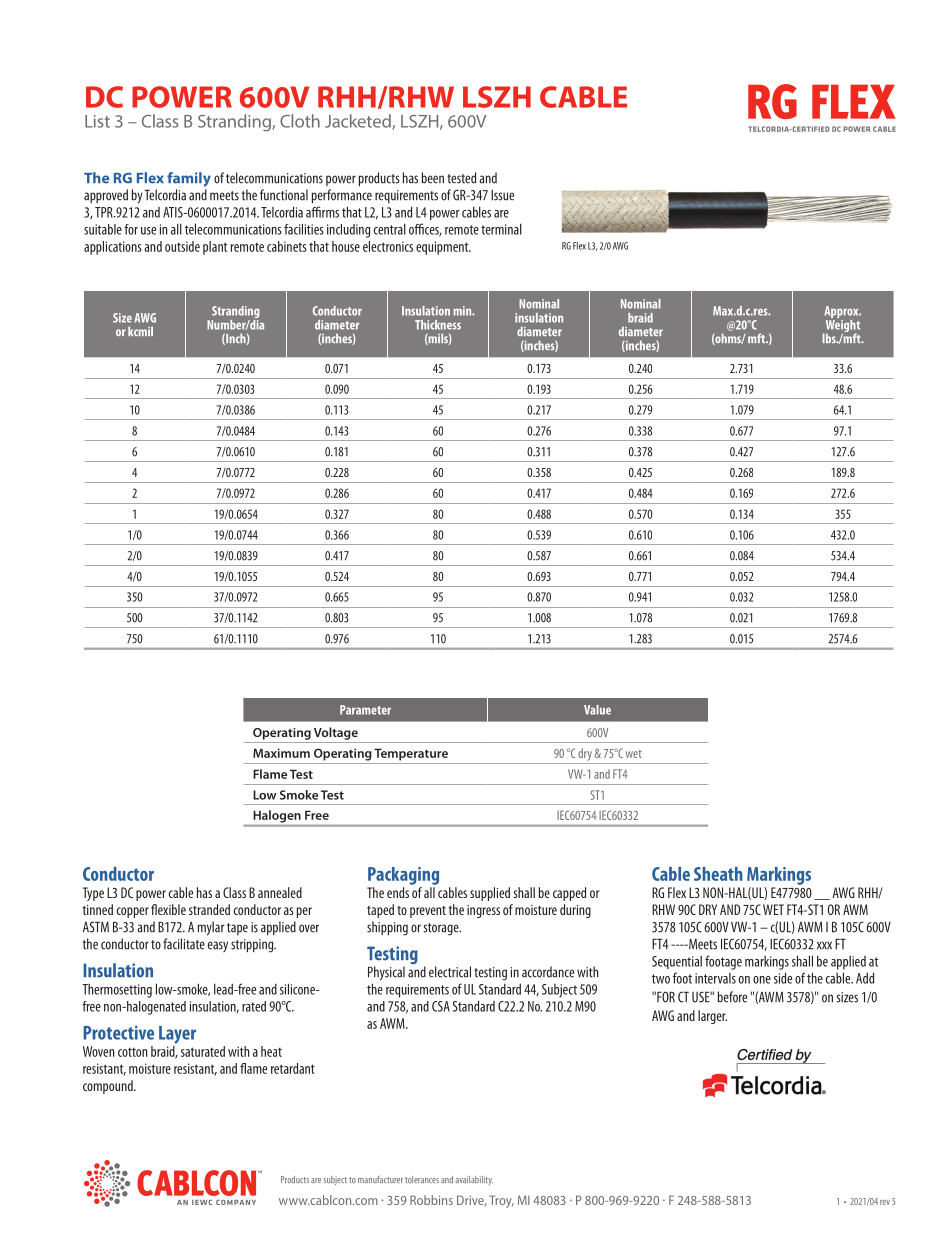  I want to click on family, so click(189, 179).
